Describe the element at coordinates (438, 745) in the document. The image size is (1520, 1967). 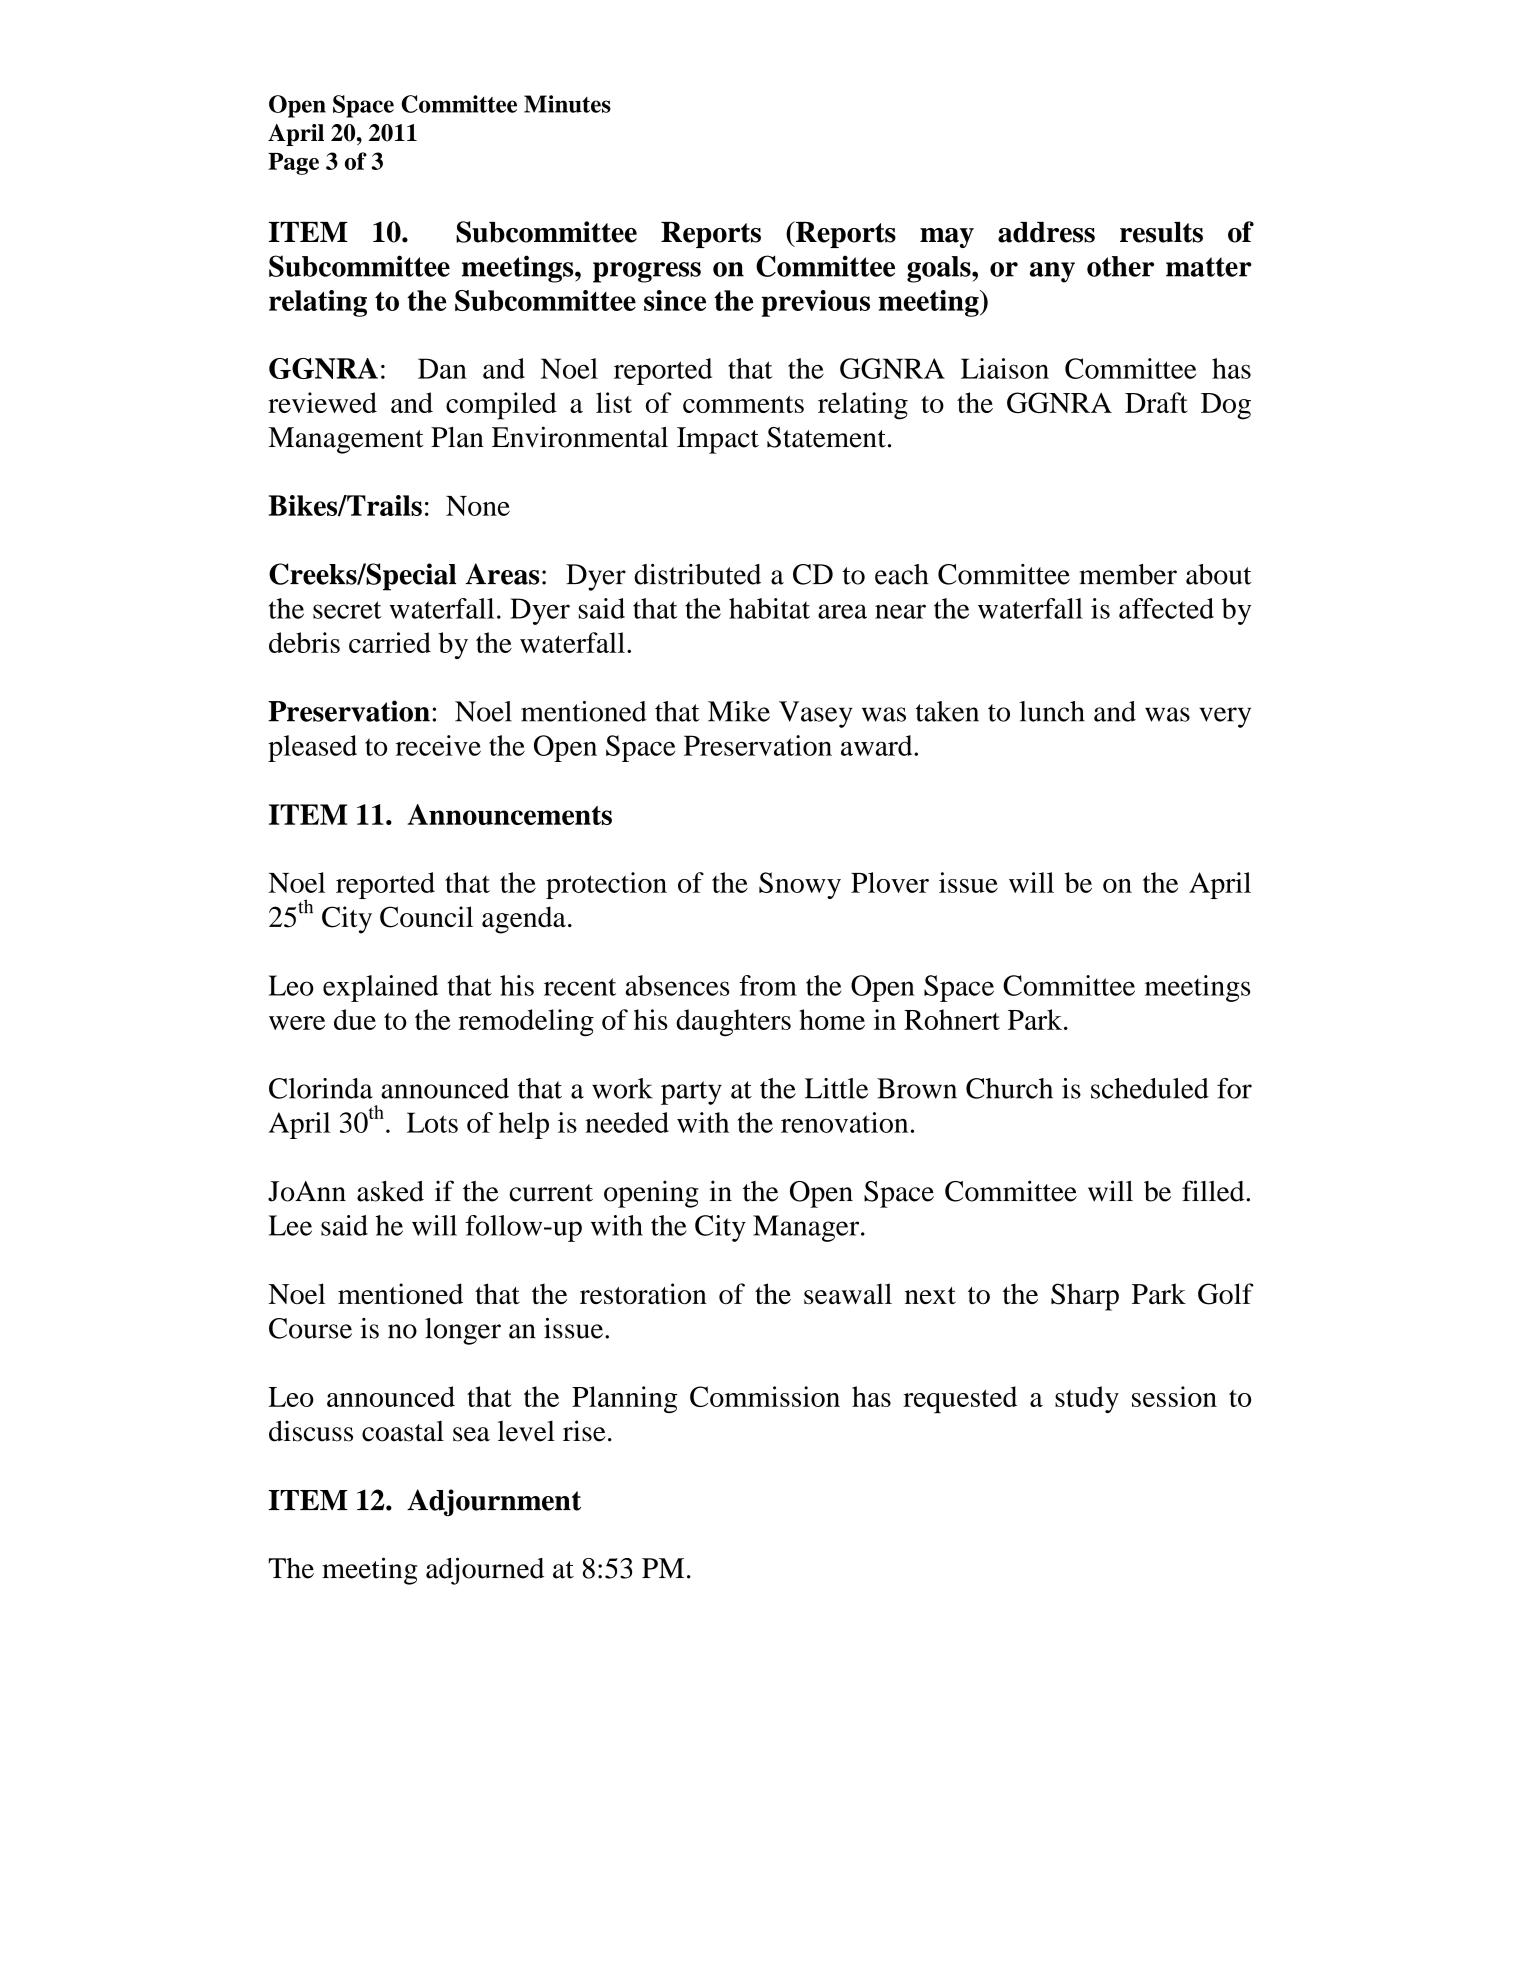
I see `receive` at that location.
